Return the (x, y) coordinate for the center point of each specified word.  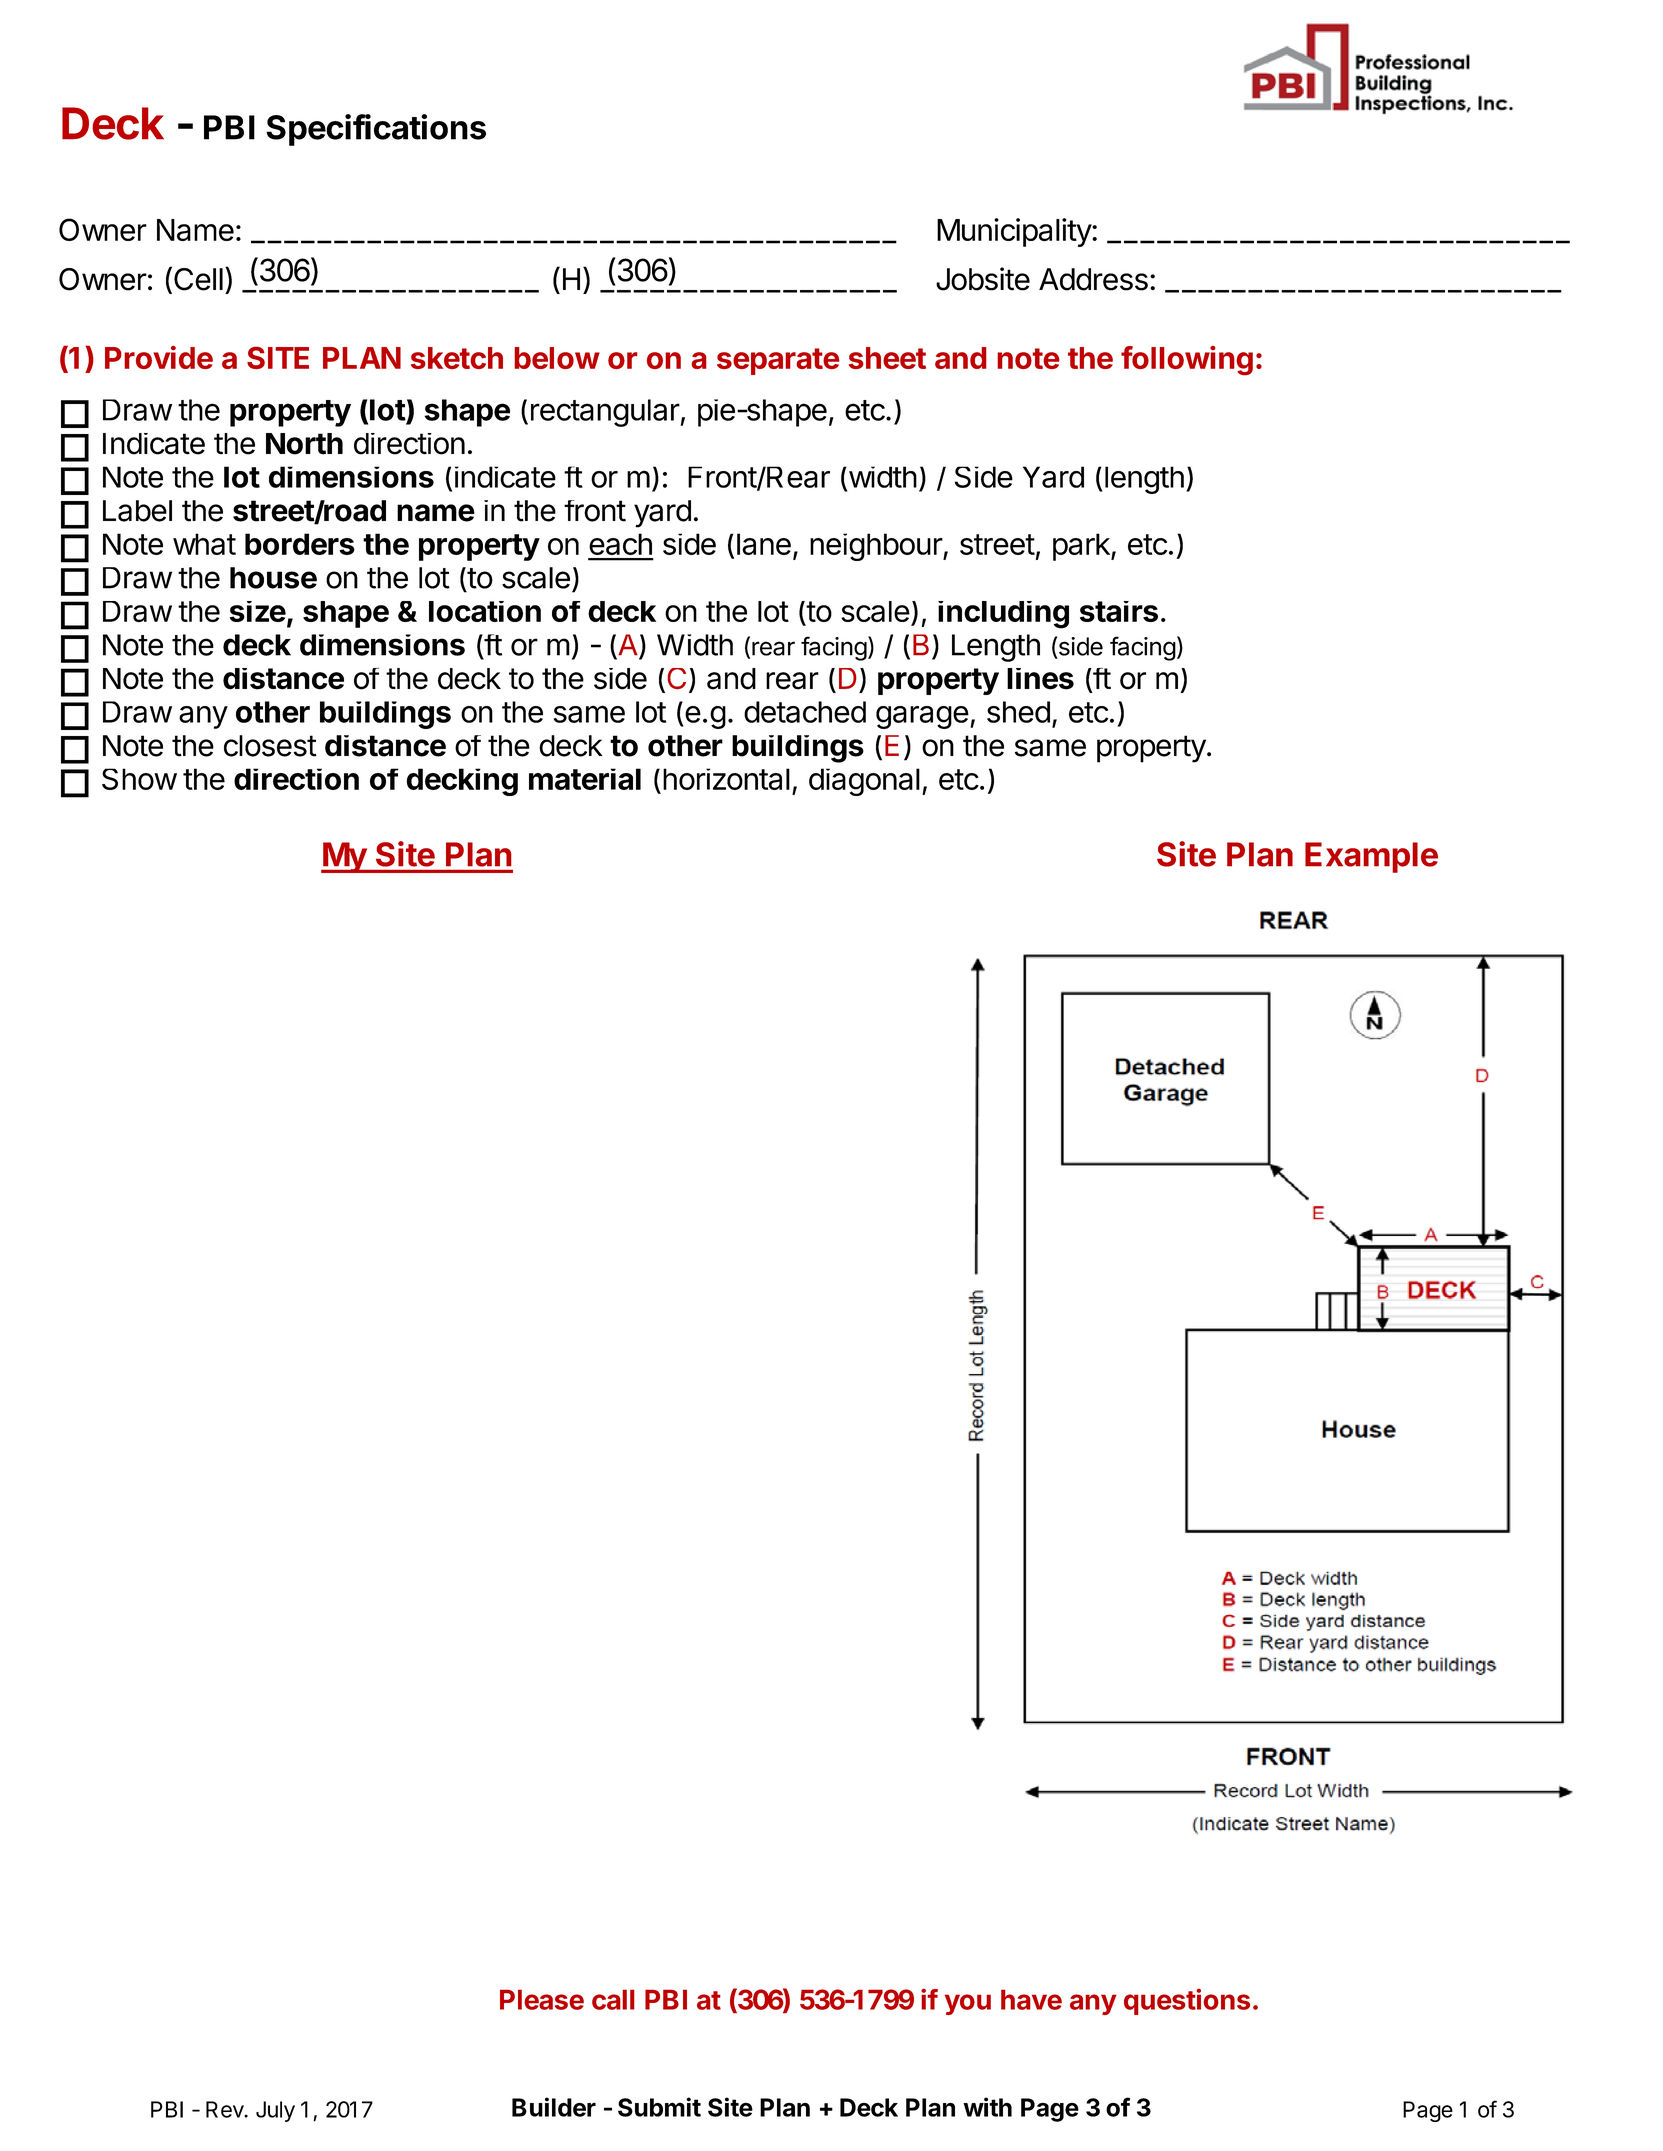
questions (1187, 2001)
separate (778, 361)
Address (1093, 279)
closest (270, 746)
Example (1371, 857)
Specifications (376, 130)
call (613, 1999)
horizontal (726, 779)
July (275, 2111)
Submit (659, 2107)
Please (542, 1999)
